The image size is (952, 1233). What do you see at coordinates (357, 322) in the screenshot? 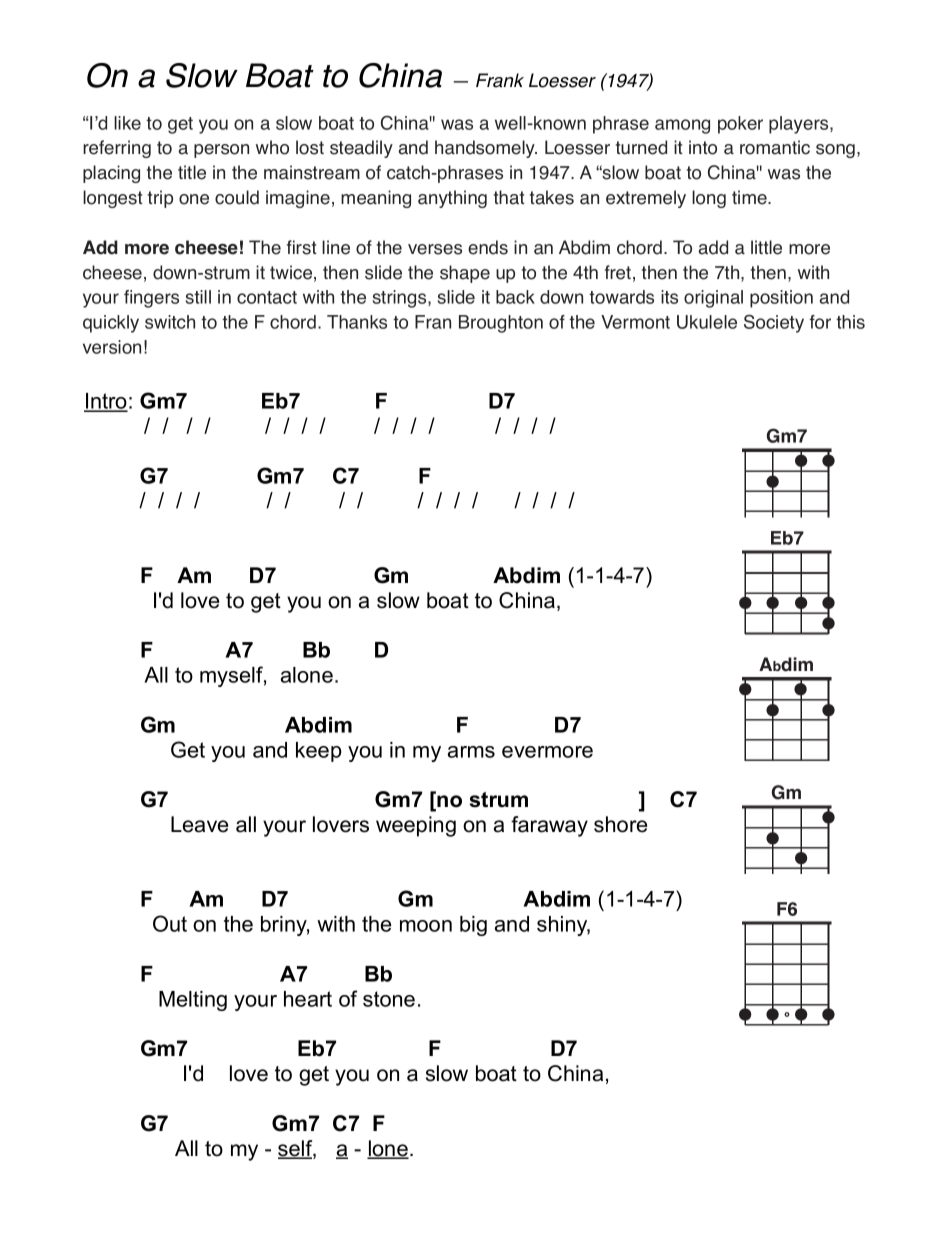
I see `Thanks` at bounding box center [357, 322].
